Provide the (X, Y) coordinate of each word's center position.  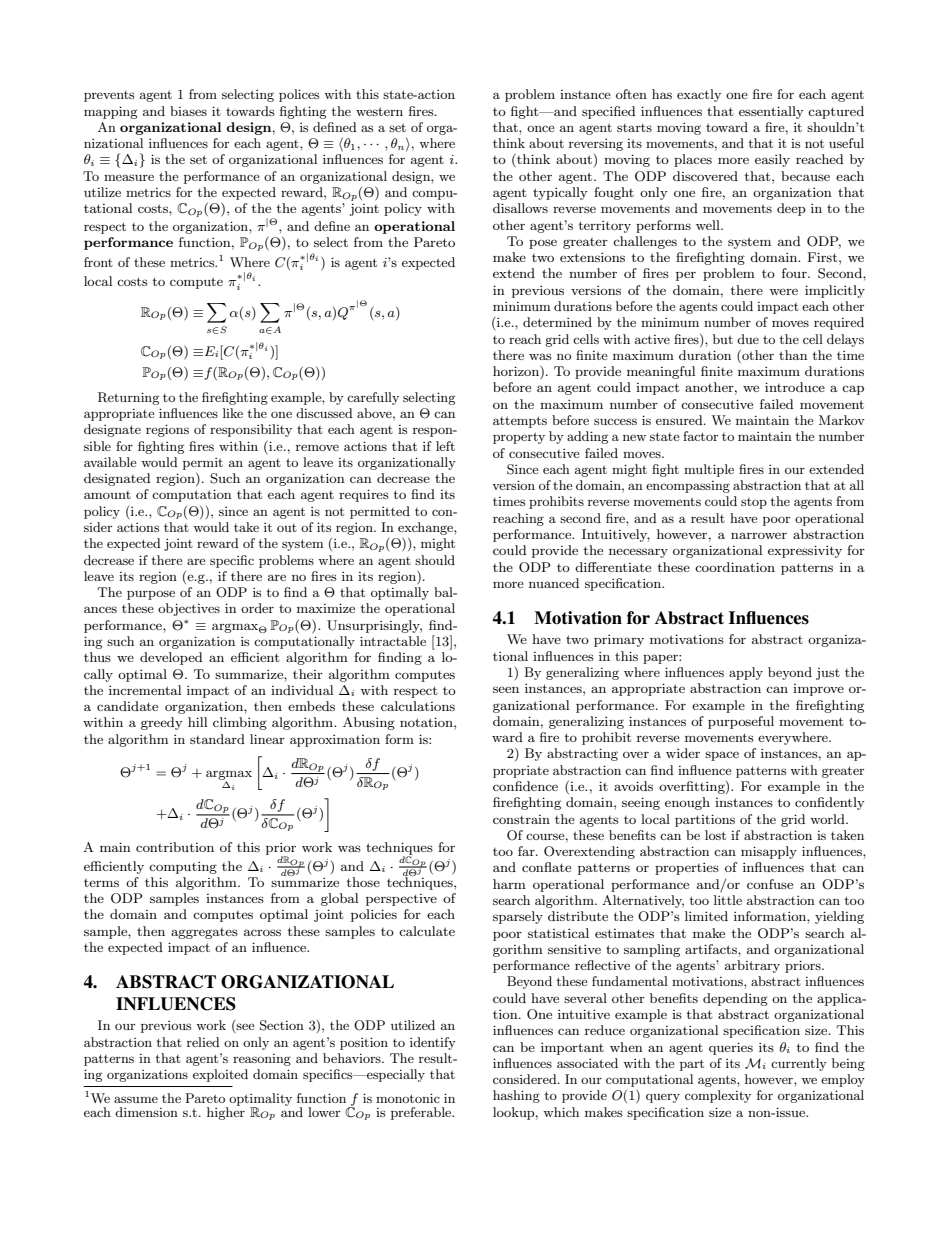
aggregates (204, 933)
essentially (771, 112)
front (98, 262)
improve (818, 690)
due (748, 339)
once (541, 128)
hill (198, 722)
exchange (426, 528)
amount (107, 495)
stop (754, 503)
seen (506, 689)
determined (557, 322)
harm (509, 884)
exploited (220, 1075)
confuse (770, 884)
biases (188, 111)
